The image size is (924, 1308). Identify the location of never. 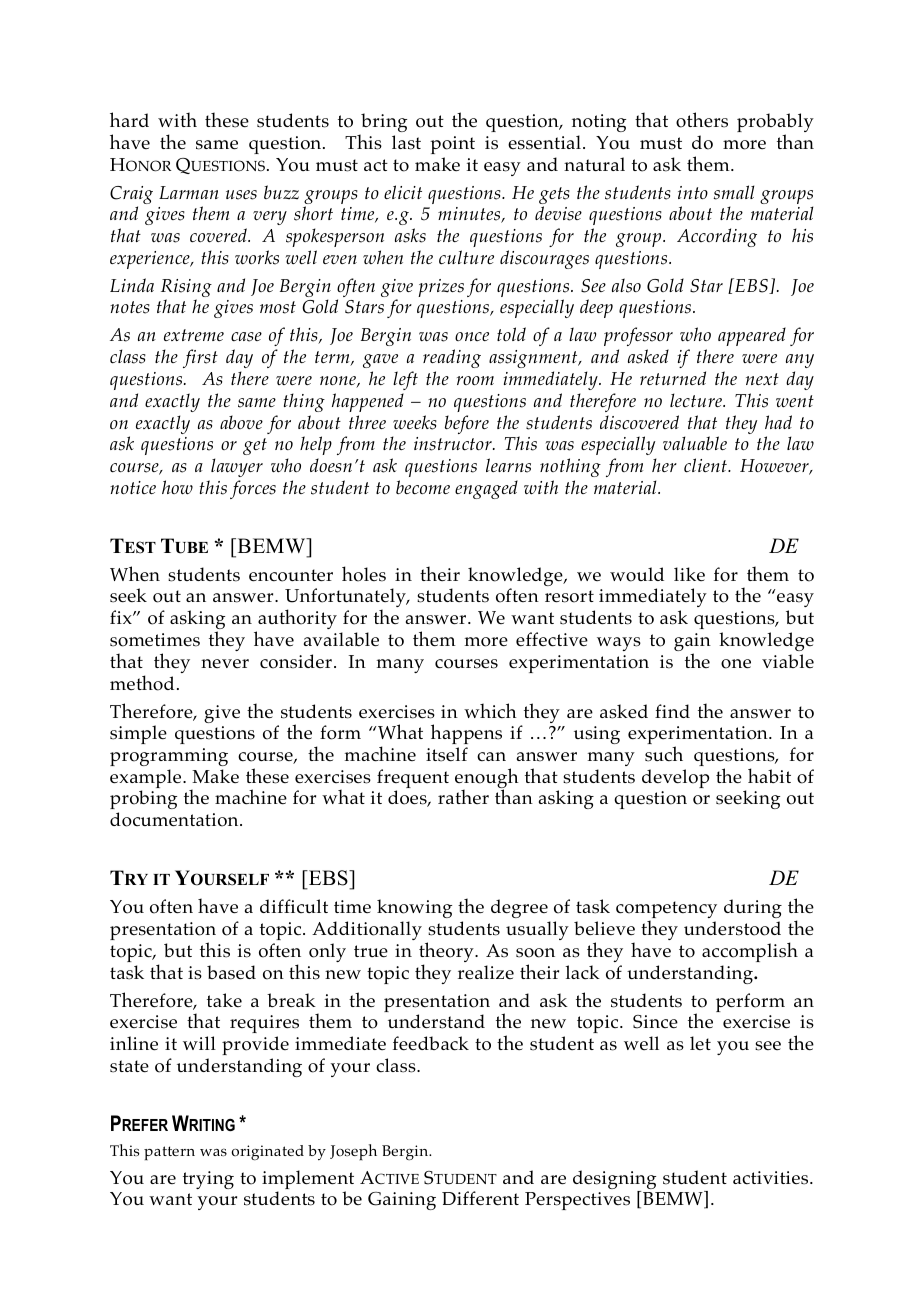
(225, 663).
